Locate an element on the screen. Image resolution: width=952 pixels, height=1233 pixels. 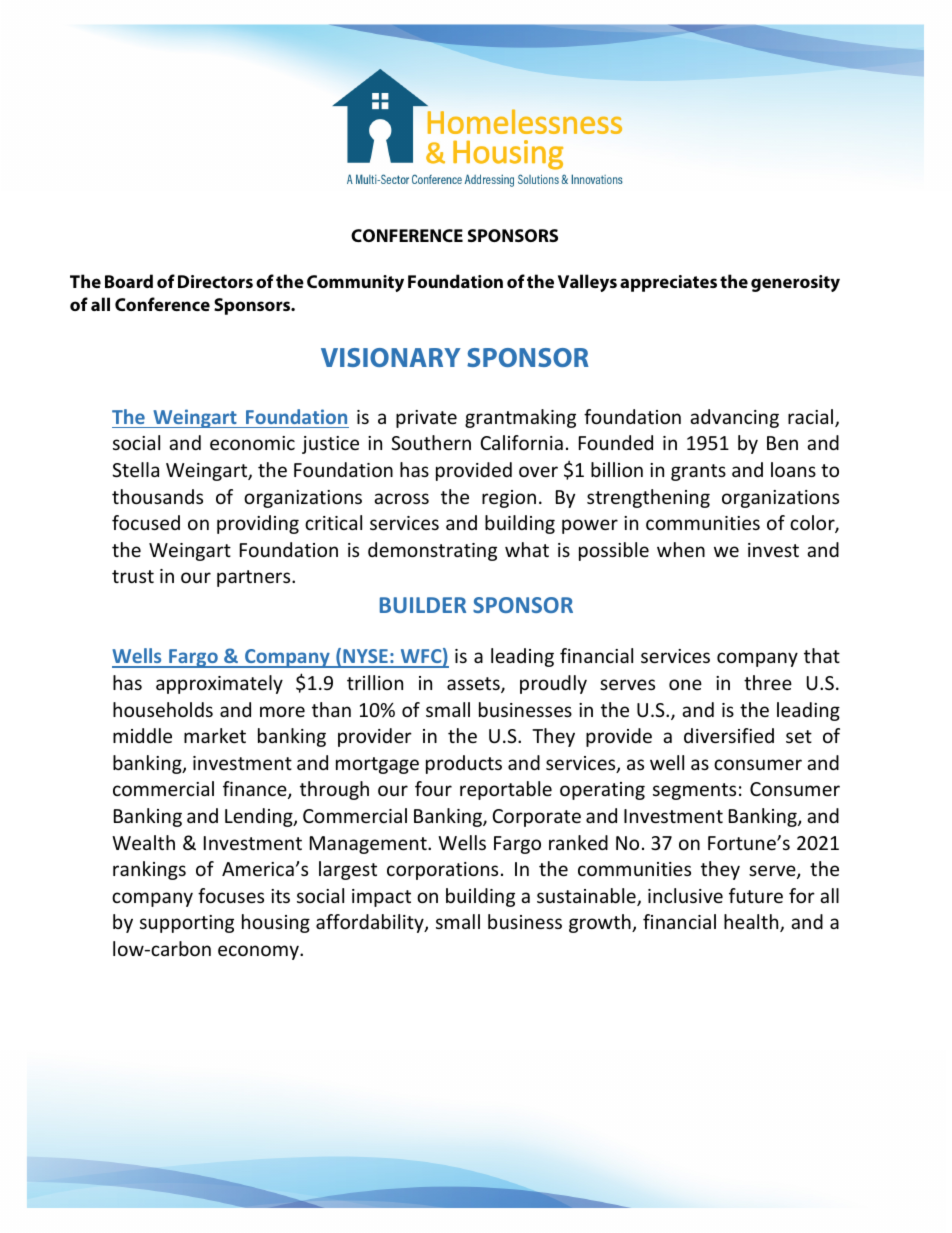
affordability is located at coordinates (371, 923).
